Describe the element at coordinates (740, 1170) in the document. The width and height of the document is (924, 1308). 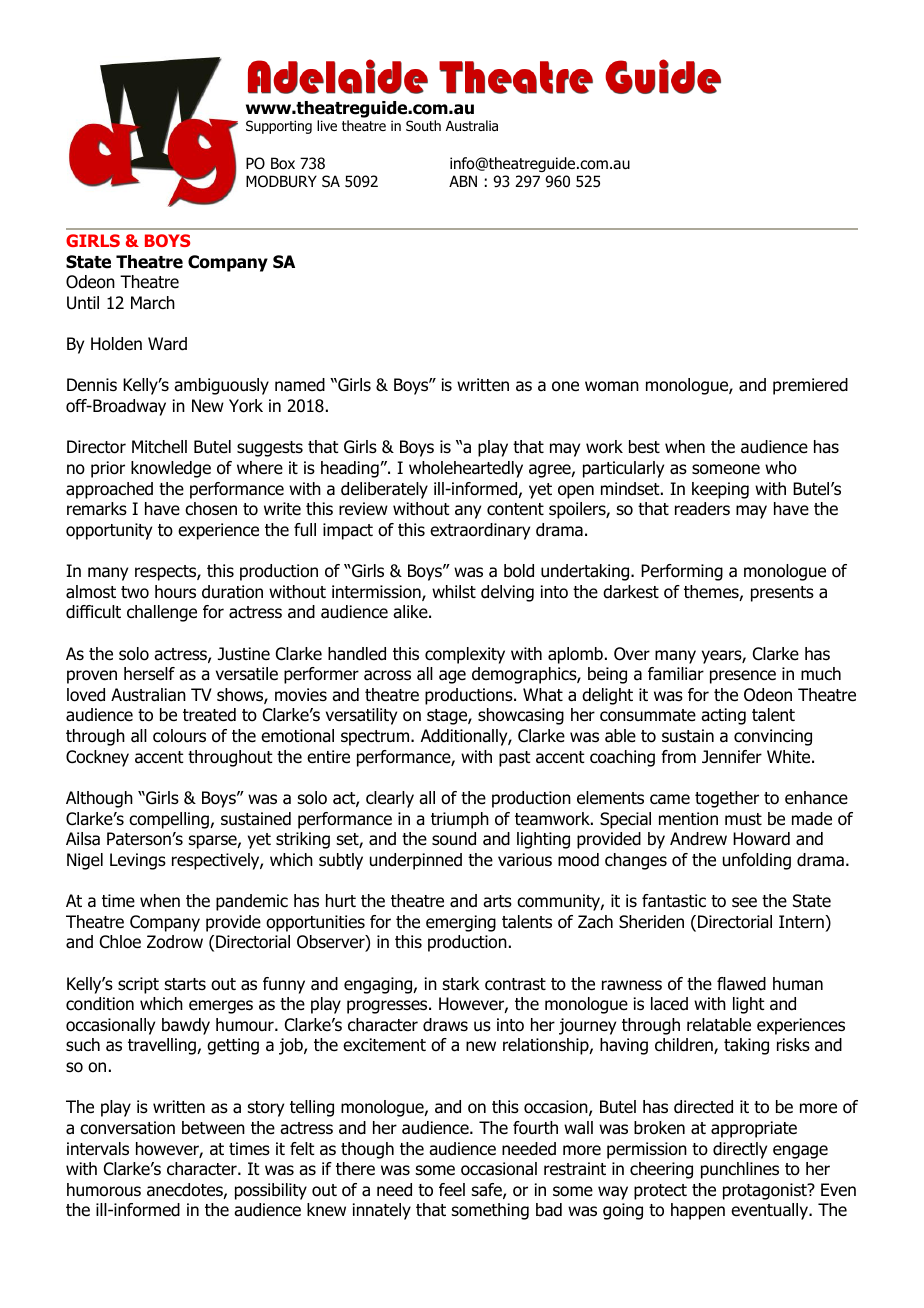
I see `punchlines` at that location.
